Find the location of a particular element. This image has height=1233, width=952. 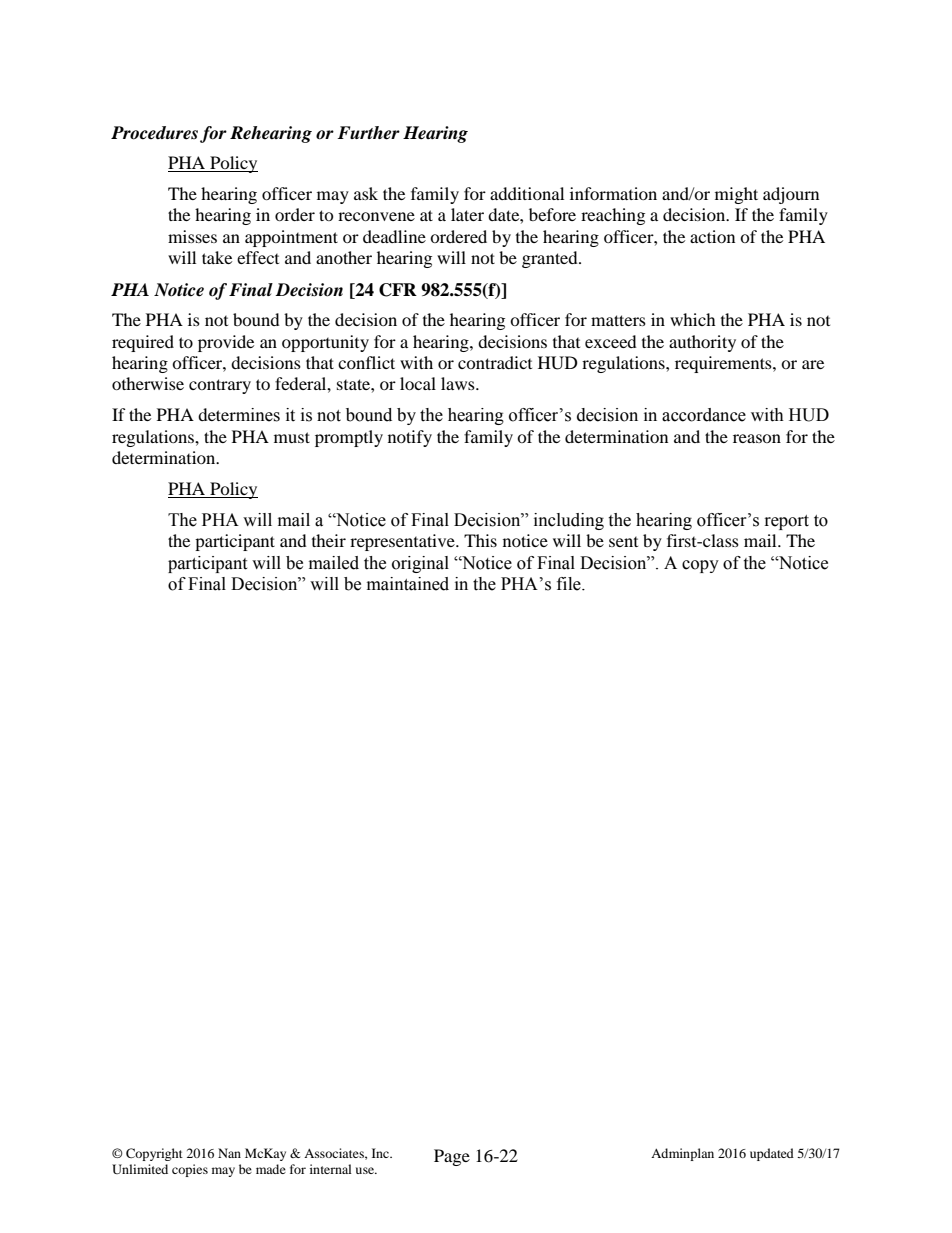

Nan is located at coordinates (229, 1153).
